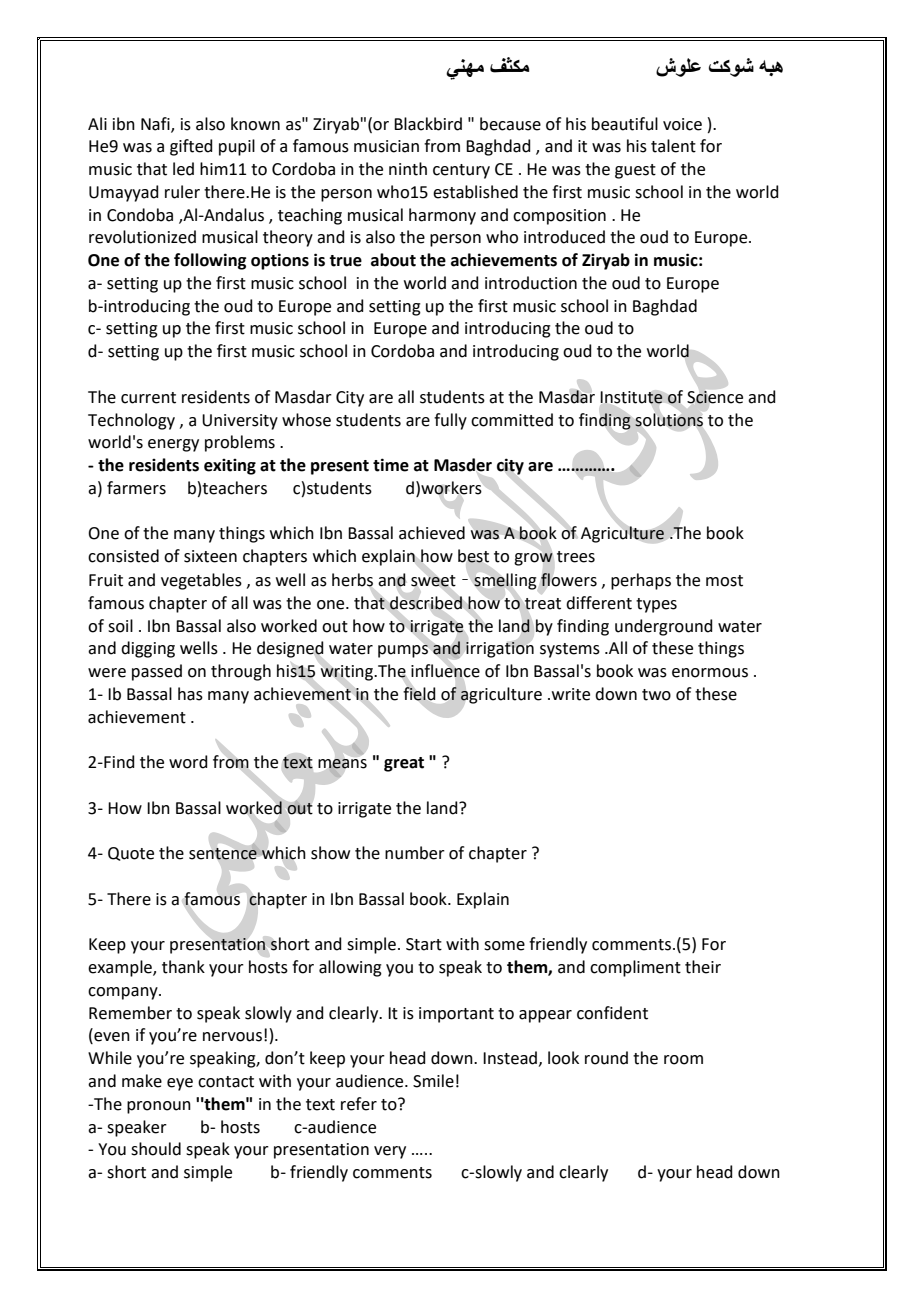 Image resolution: width=924 pixels, height=1308 pixels. Describe the element at coordinates (635, 968) in the screenshot. I see `compliment` at that location.
